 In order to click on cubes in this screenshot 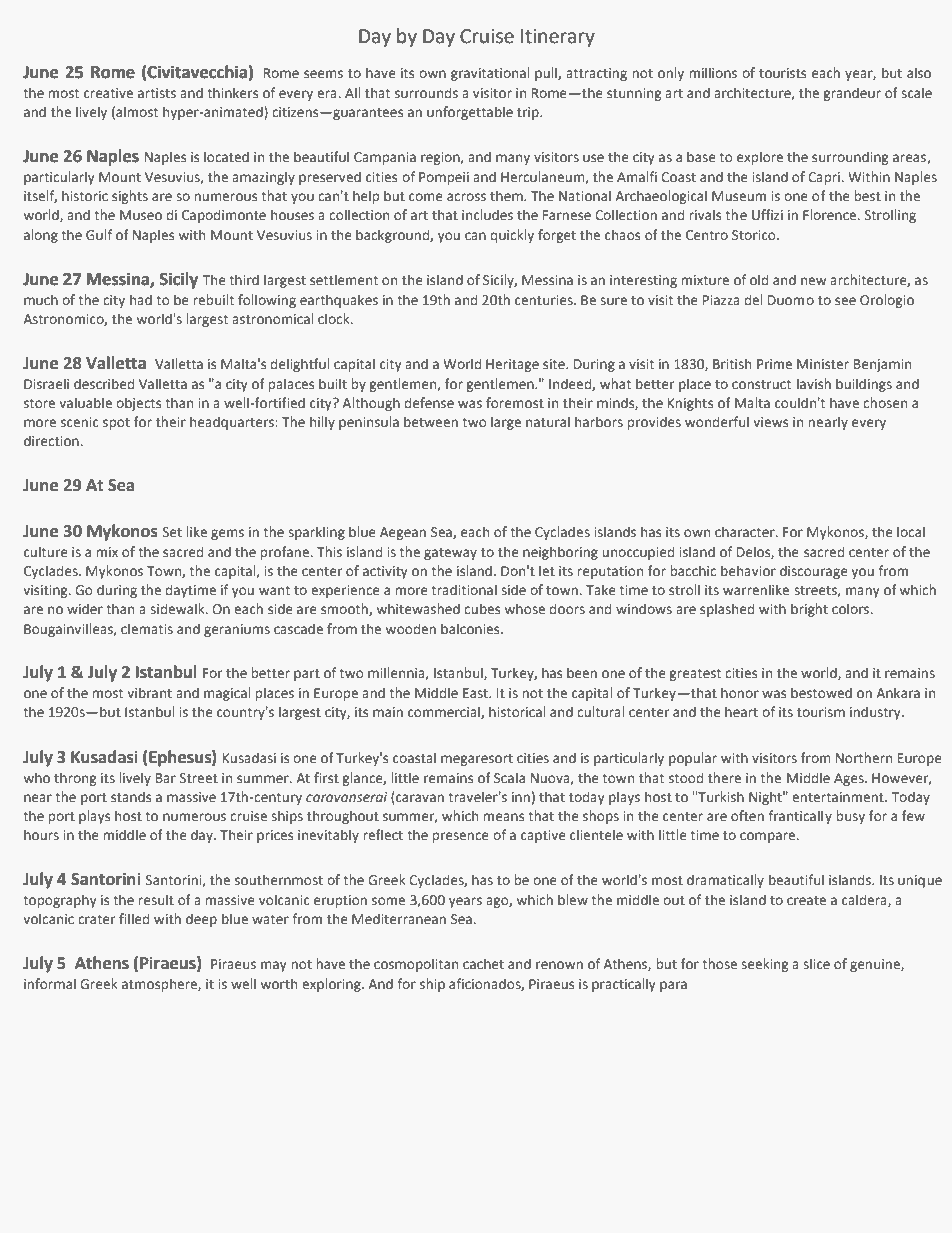, I will do `click(482, 609)`.
